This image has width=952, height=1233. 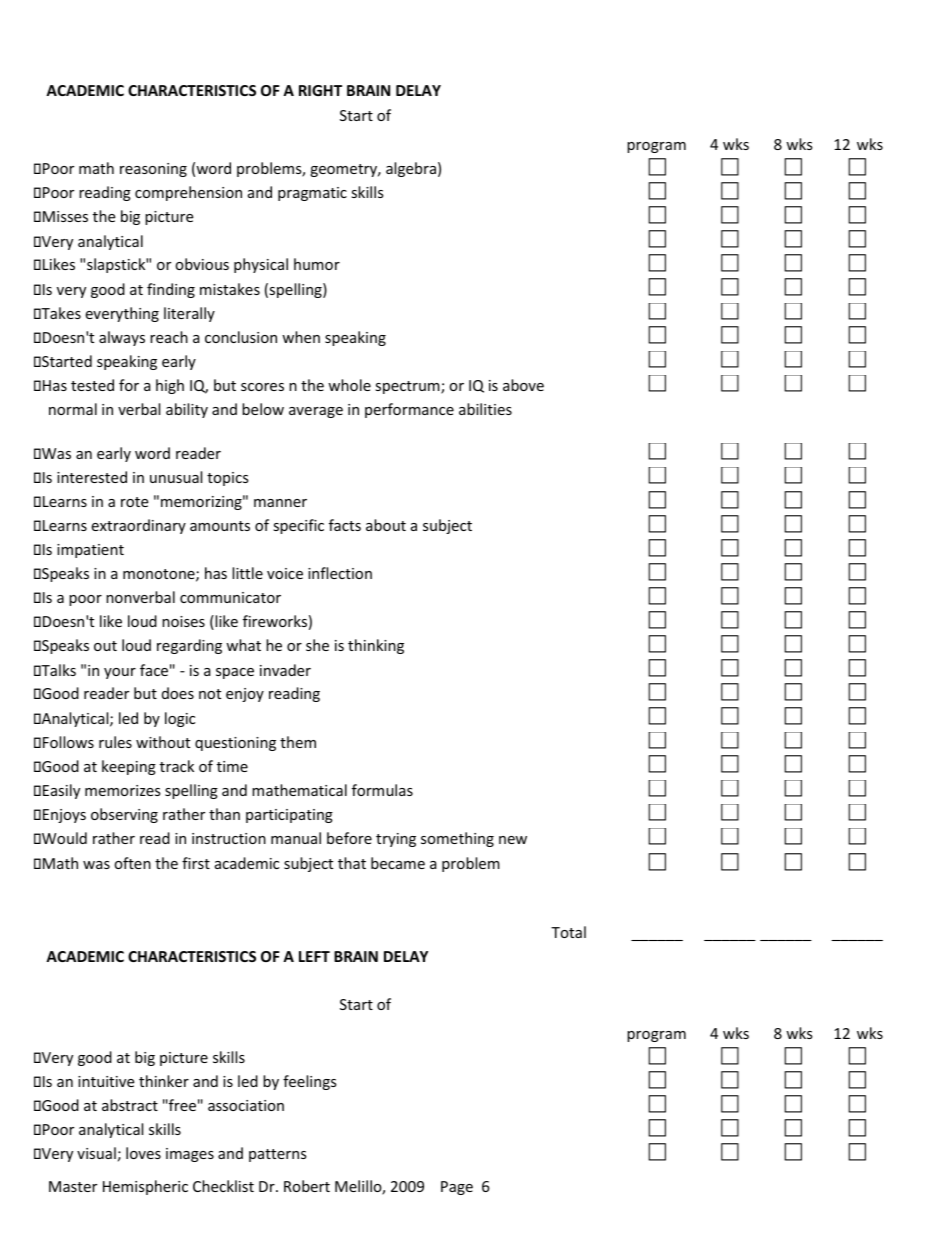 I want to click on reasoning, so click(x=153, y=170).
